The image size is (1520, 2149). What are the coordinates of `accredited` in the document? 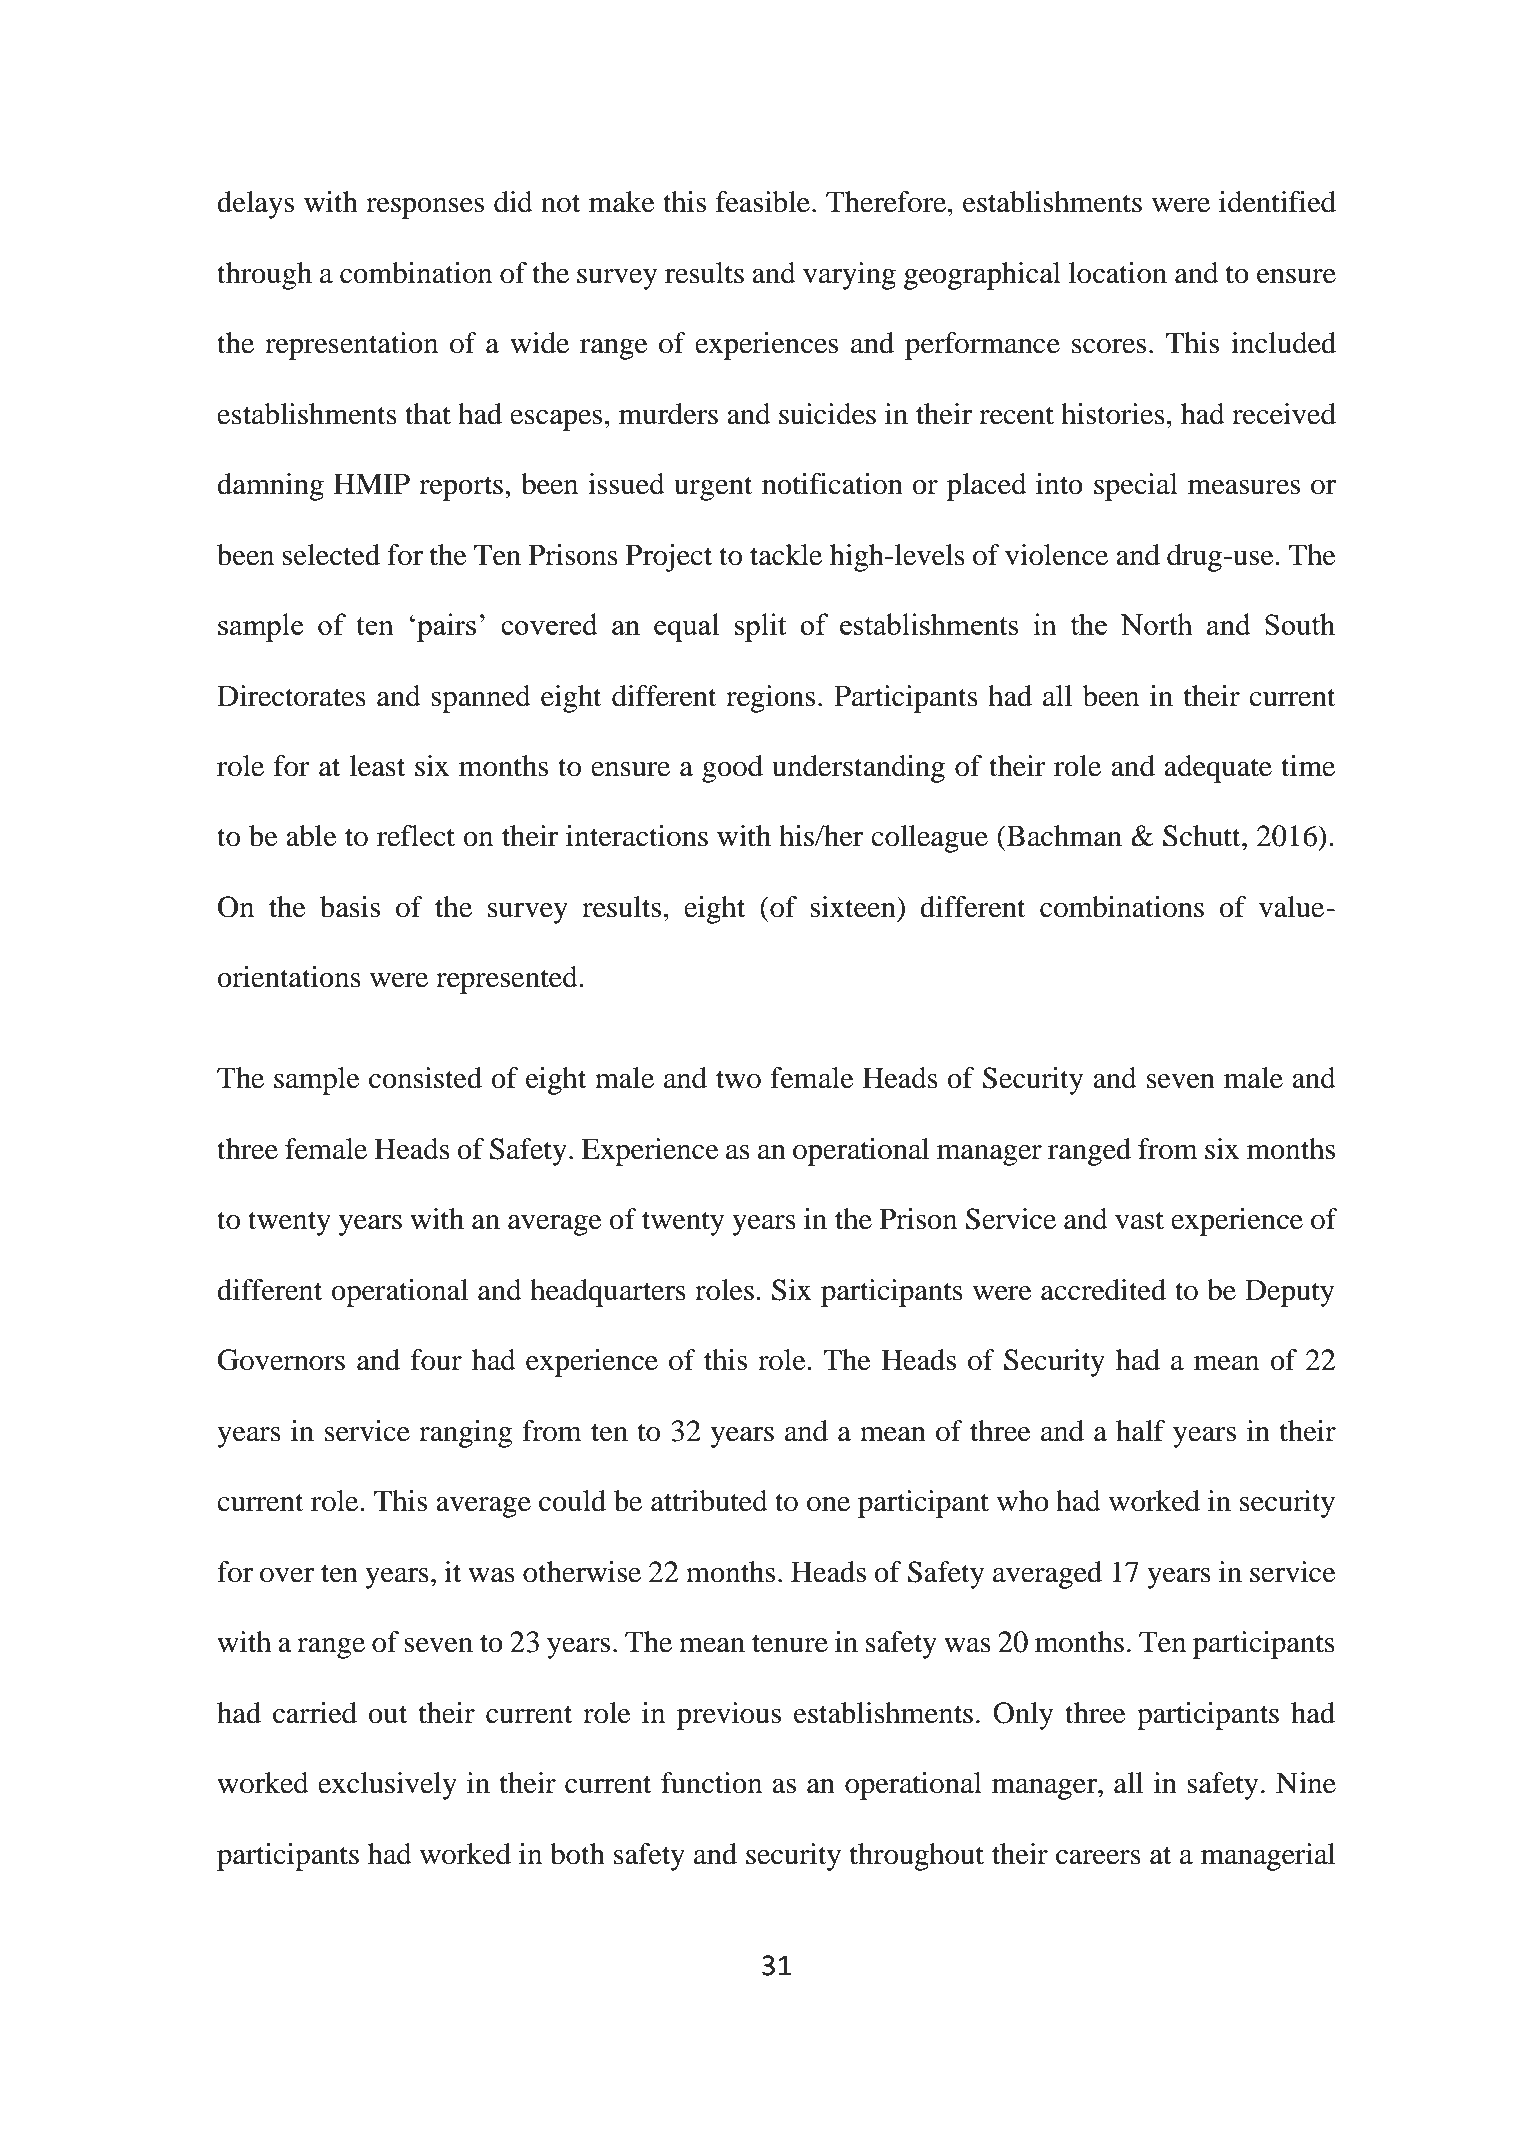 It's located at (1103, 1290).
